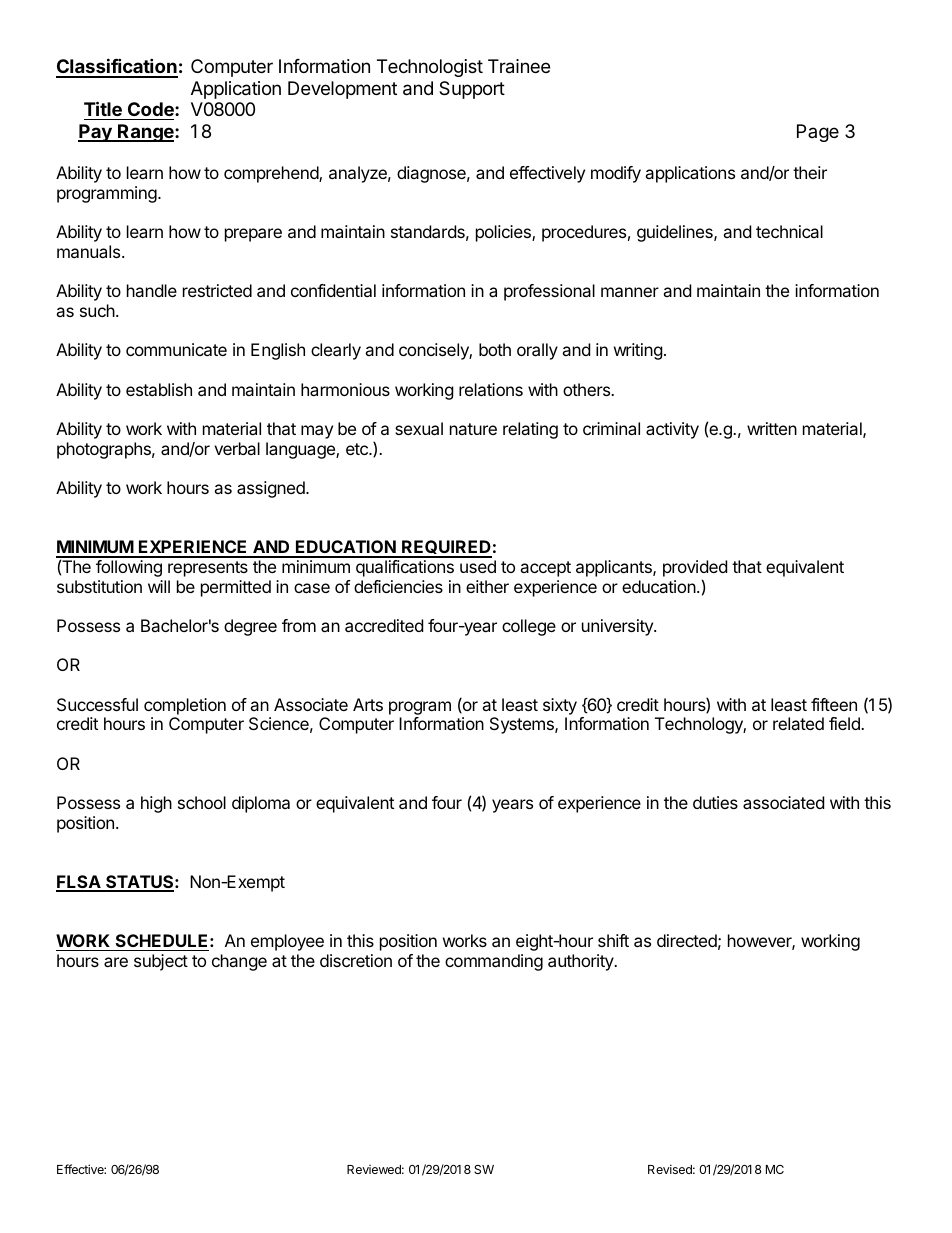 This screenshot has width=952, height=1233. I want to click on subject, so click(161, 962).
